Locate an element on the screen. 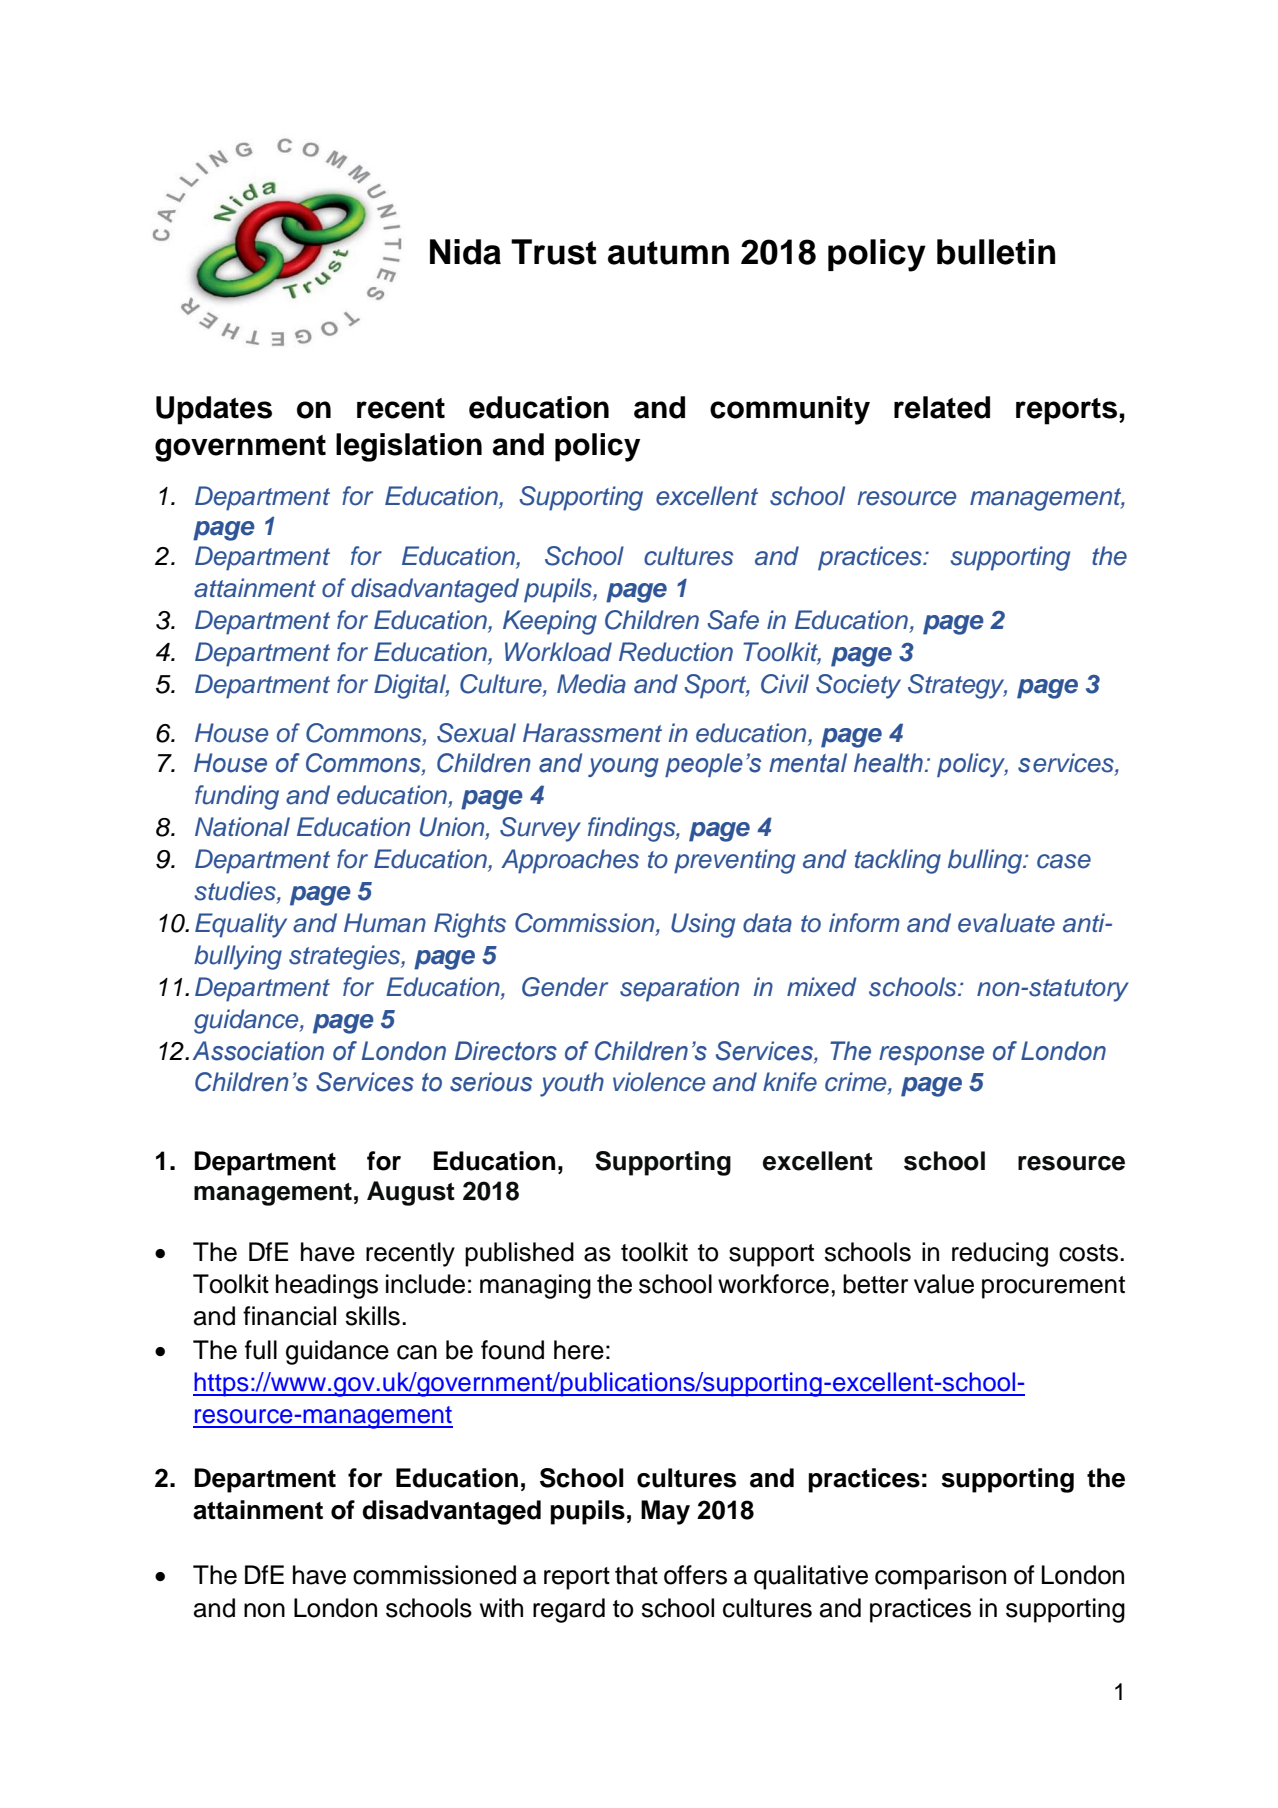 This screenshot has width=1278, height=1808. autumn is located at coordinates (668, 253).
